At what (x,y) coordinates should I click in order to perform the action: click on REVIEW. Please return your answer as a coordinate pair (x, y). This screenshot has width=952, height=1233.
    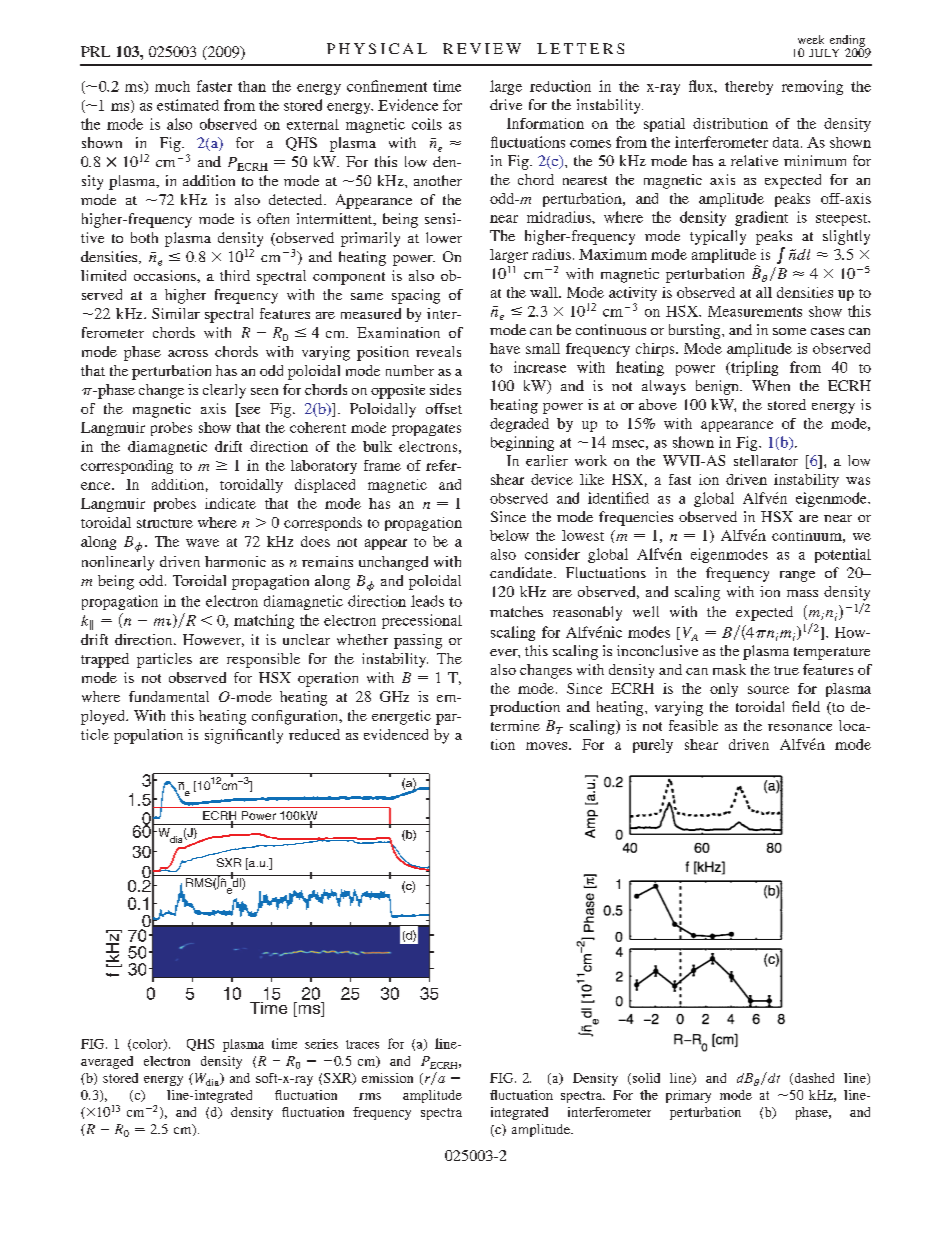
    Looking at the image, I should click on (482, 48).
